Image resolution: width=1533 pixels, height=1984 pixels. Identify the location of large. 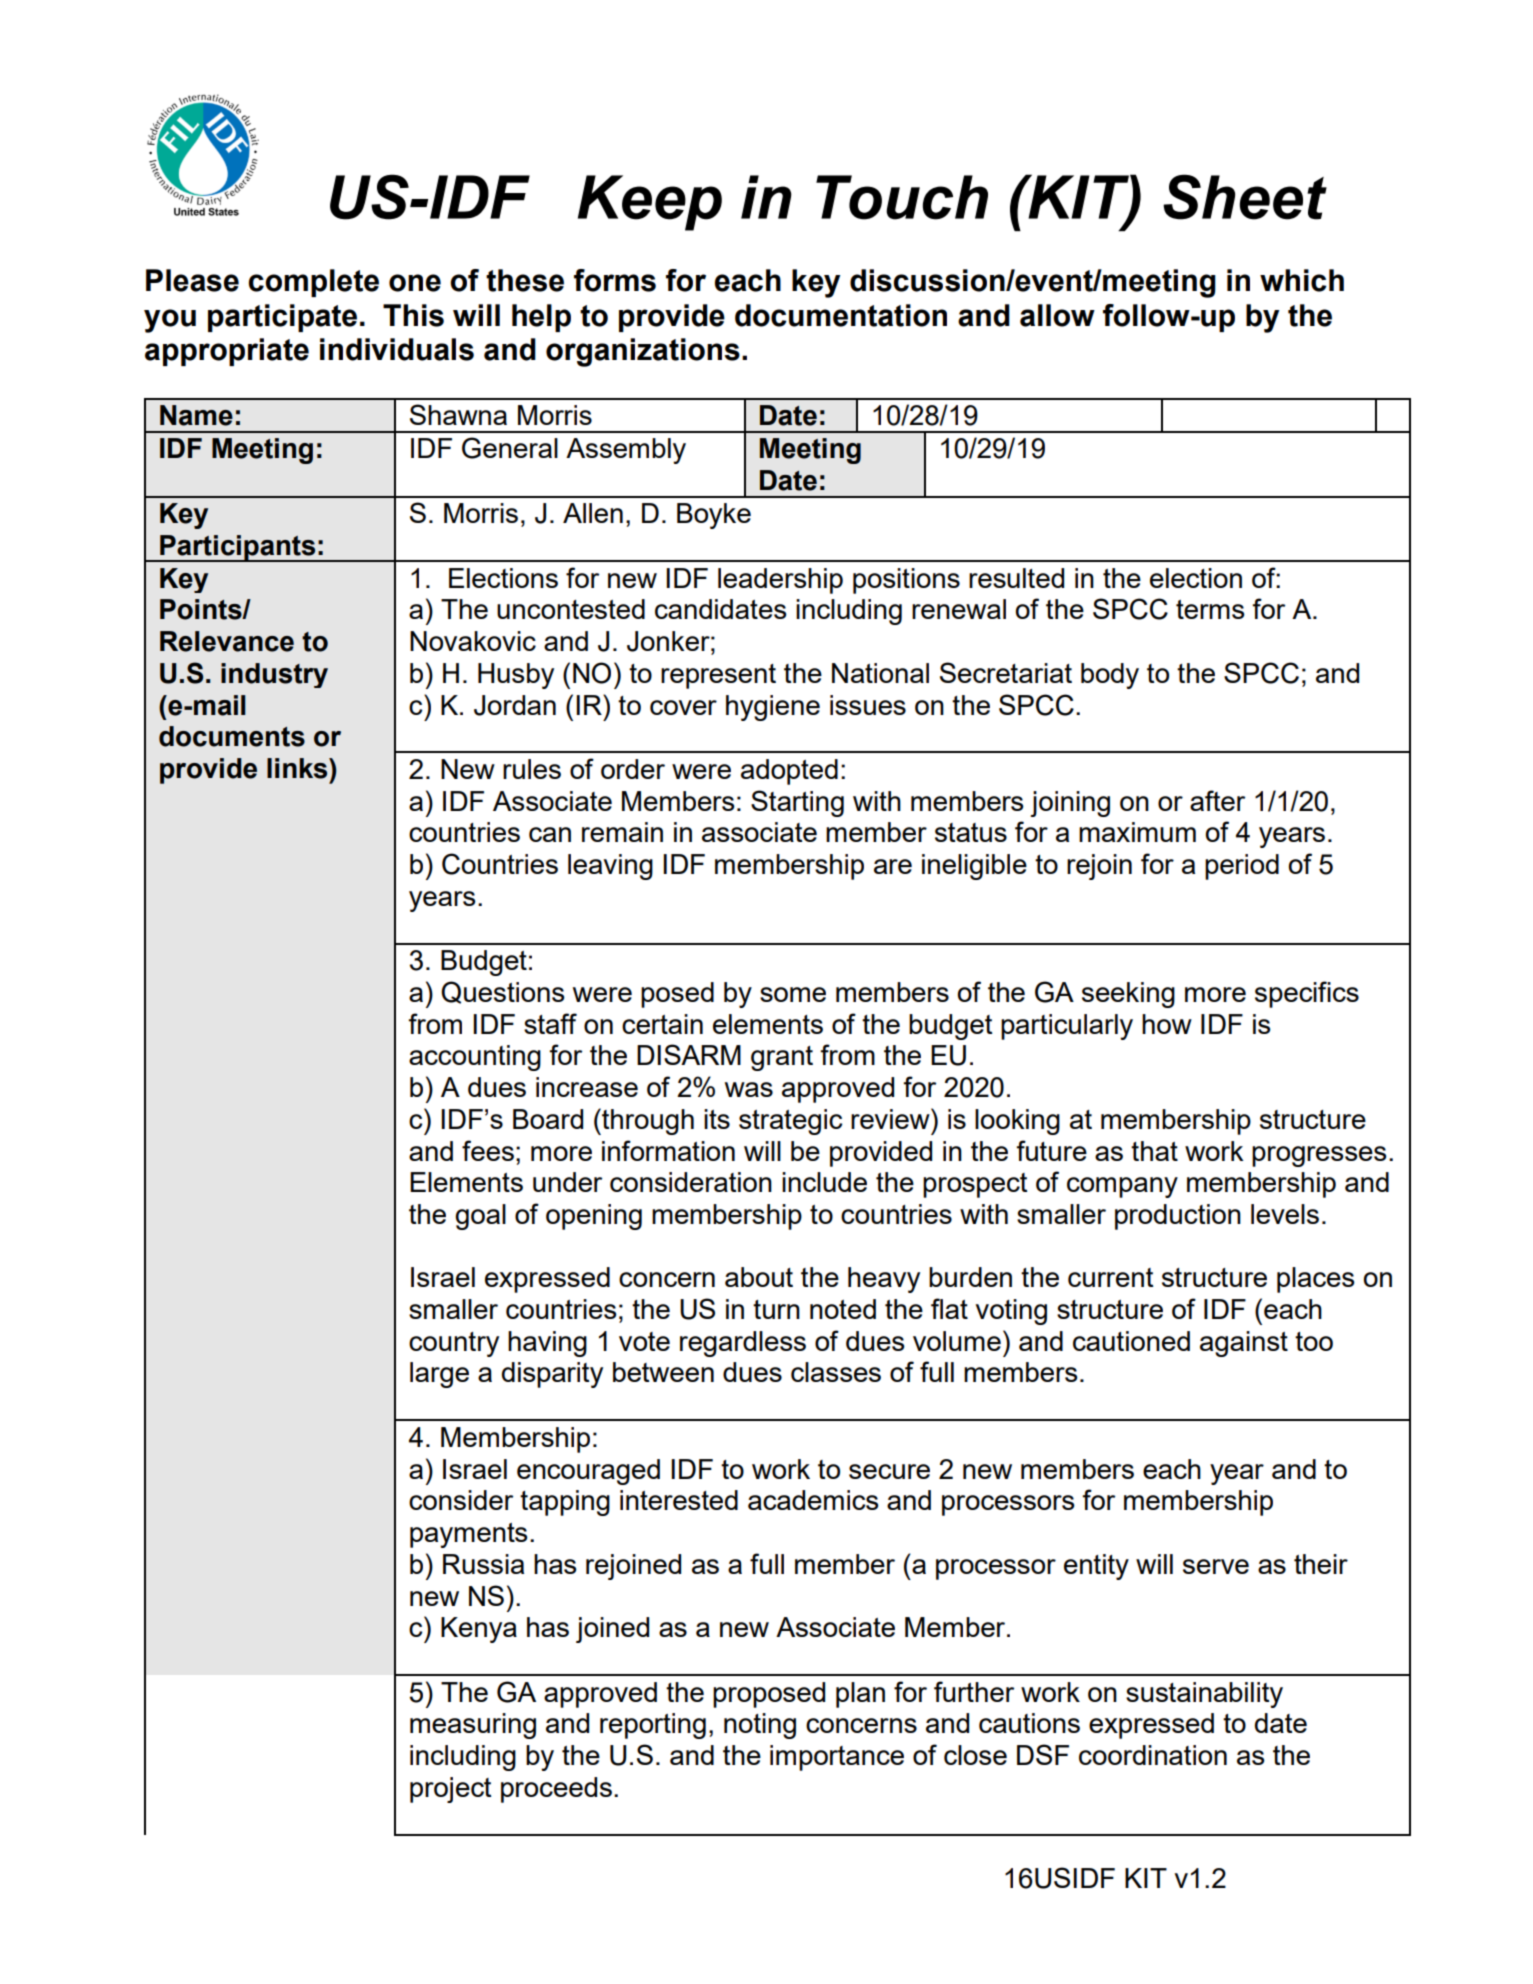
(439, 1375).
